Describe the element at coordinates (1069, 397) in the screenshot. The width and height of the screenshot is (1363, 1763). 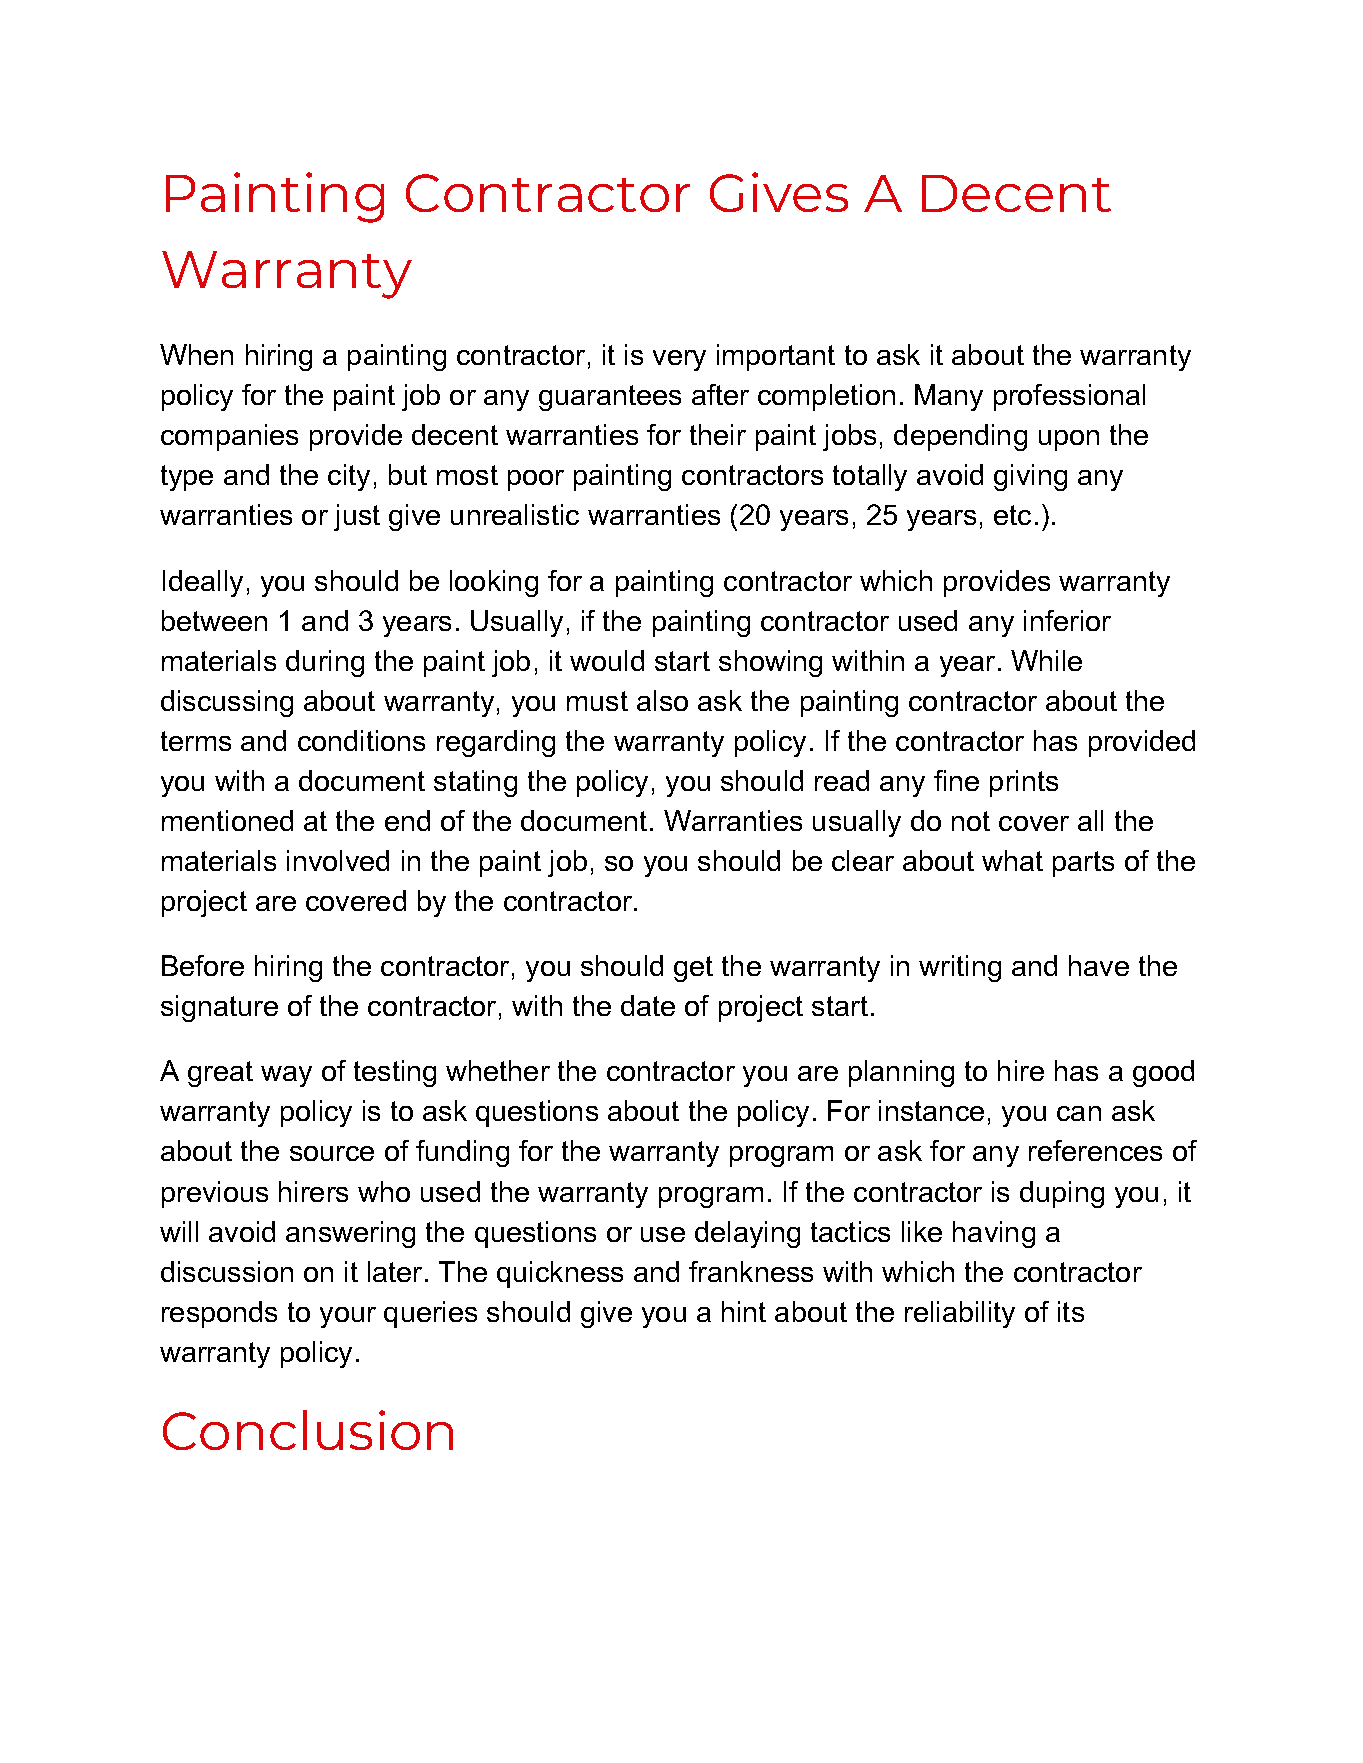
I see `professional` at that location.
